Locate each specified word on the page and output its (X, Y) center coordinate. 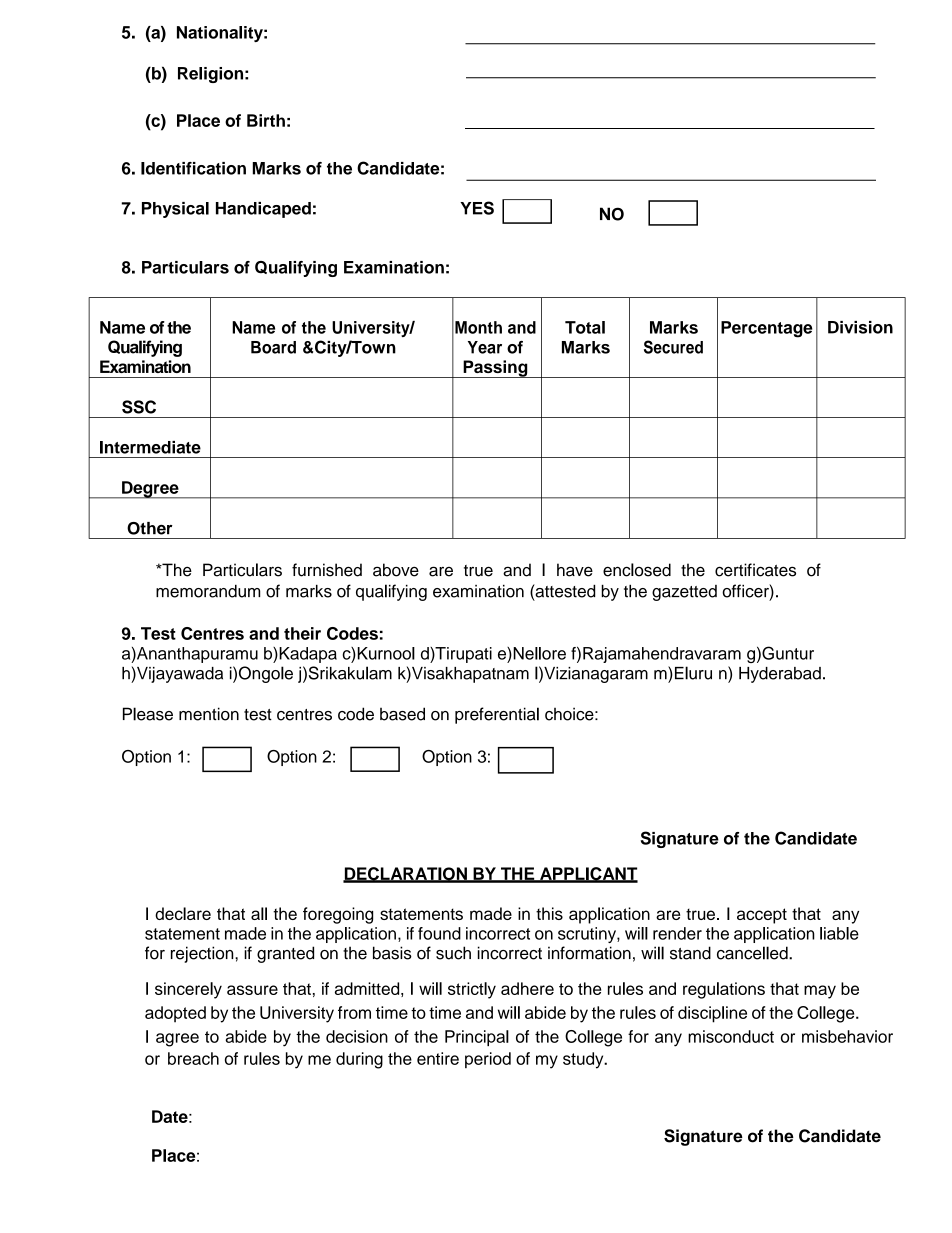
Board (273, 347)
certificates (755, 570)
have (575, 570)
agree (177, 1040)
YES (477, 208)
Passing (495, 369)
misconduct (731, 1036)
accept (762, 916)
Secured (673, 347)
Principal (477, 1038)
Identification (193, 168)
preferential (497, 715)
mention (209, 714)
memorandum (208, 591)
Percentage (766, 329)
